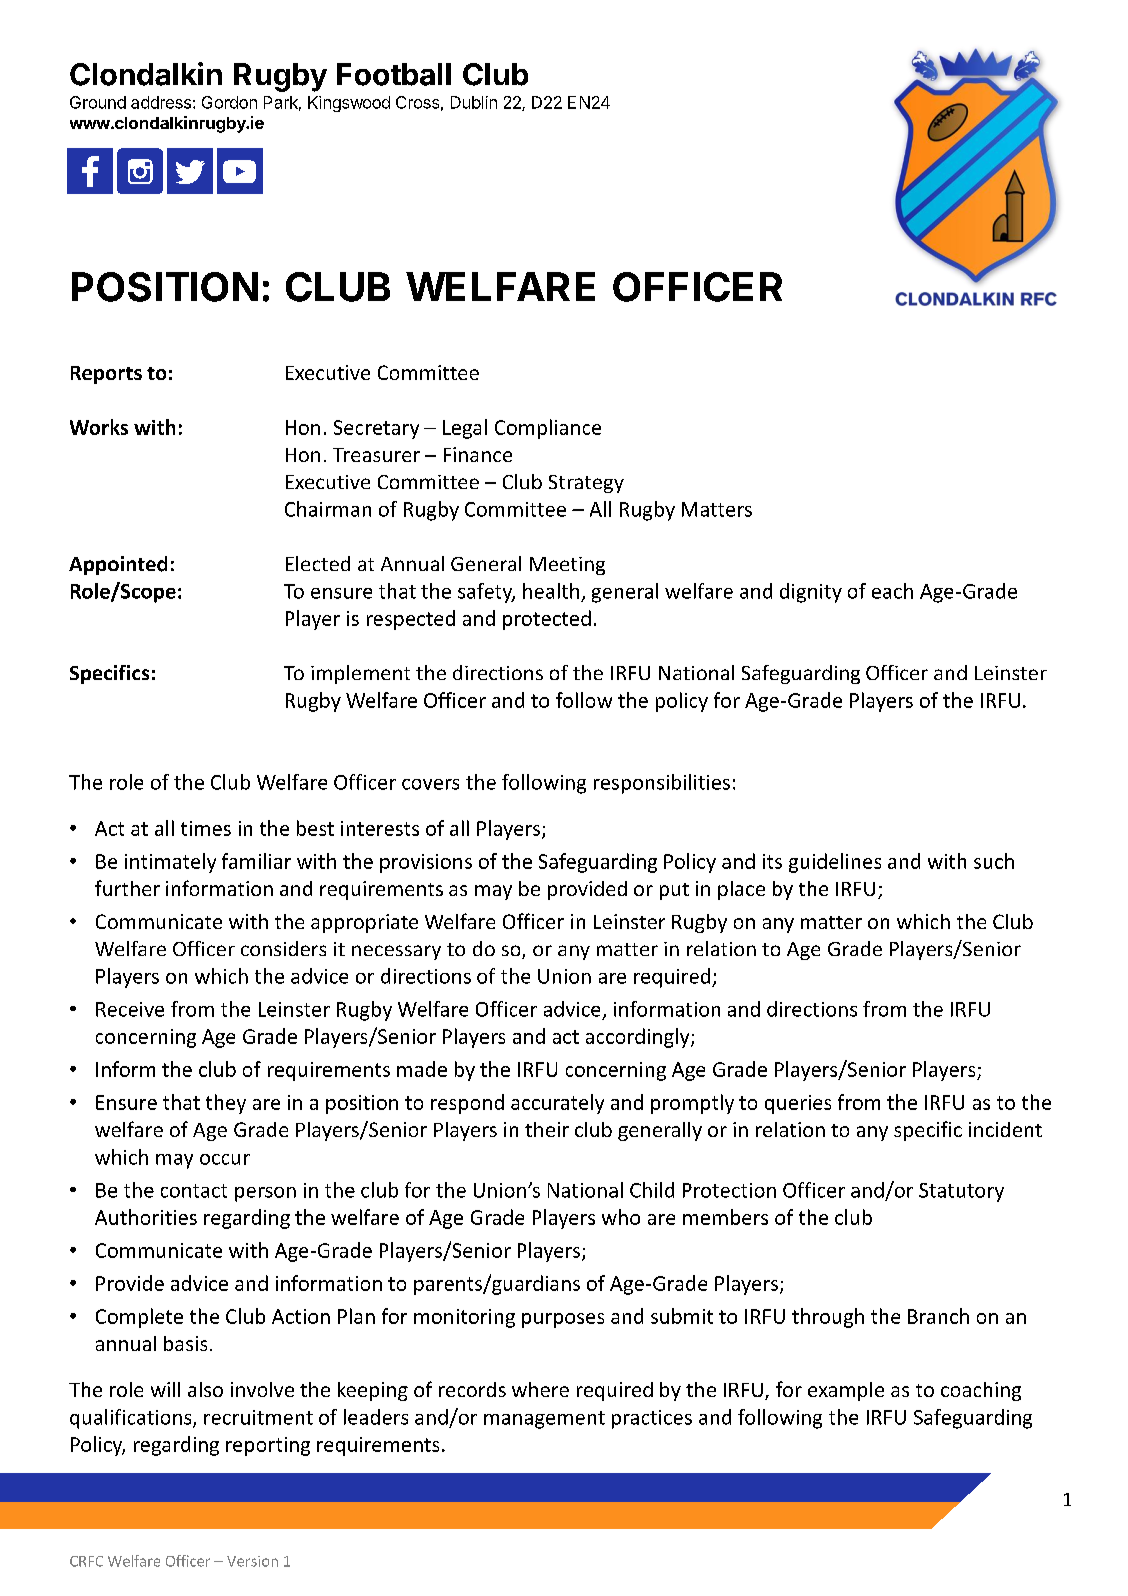 The width and height of the page is (1128, 1596). What do you see at coordinates (892, 591) in the page?
I see `each` at bounding box center [892, 591].
